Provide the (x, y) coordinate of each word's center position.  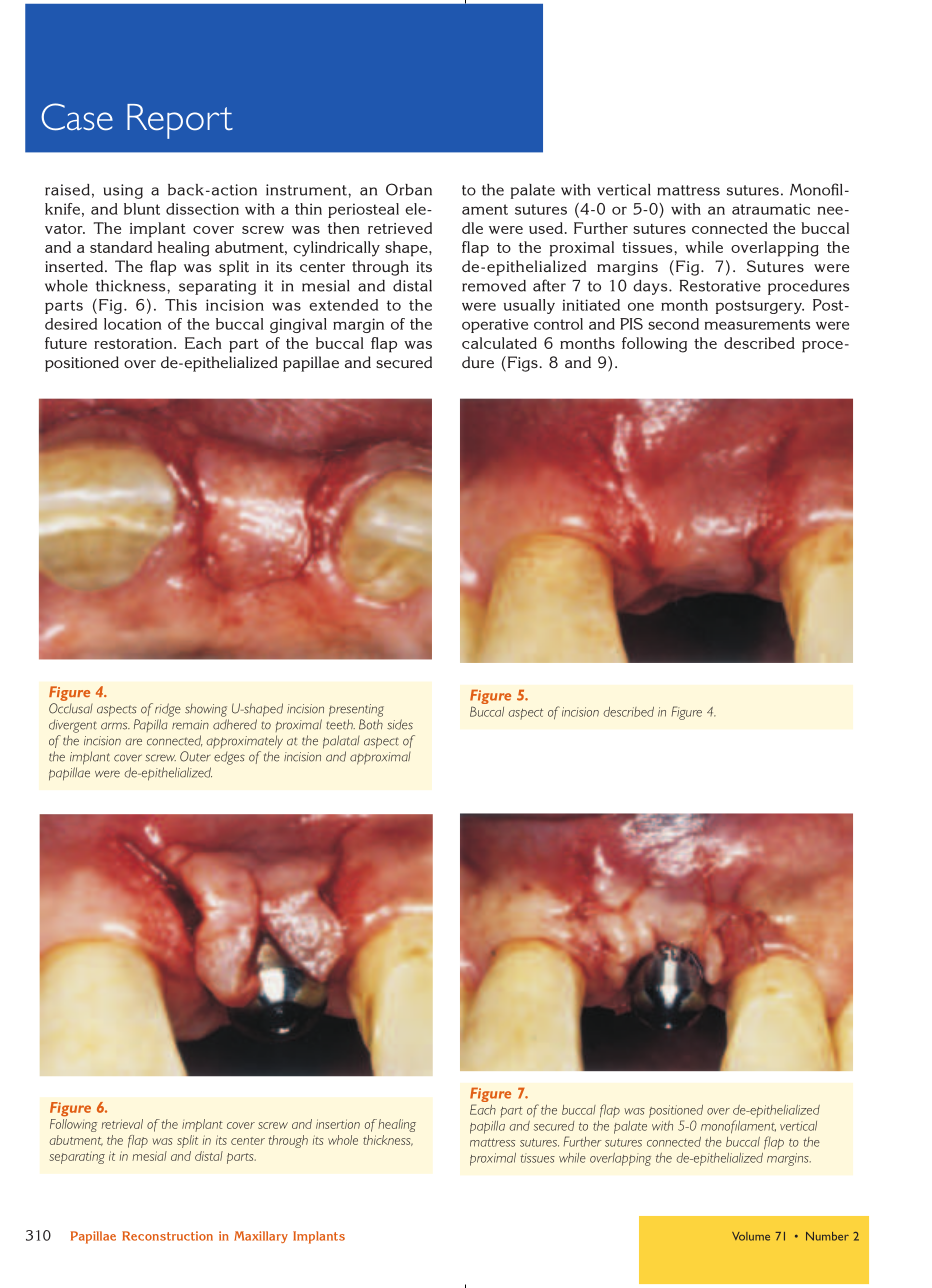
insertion (338, 1124)
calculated (499, 343)
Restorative (720, 286)
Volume (751, 1236)
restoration (134, 343)
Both (371, 724)
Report (180, 121)
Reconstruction (167, 1236)
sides (400, 724)
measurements (757, 324)
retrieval (122, 1124)
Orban (409, 189)
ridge (168, 710)
